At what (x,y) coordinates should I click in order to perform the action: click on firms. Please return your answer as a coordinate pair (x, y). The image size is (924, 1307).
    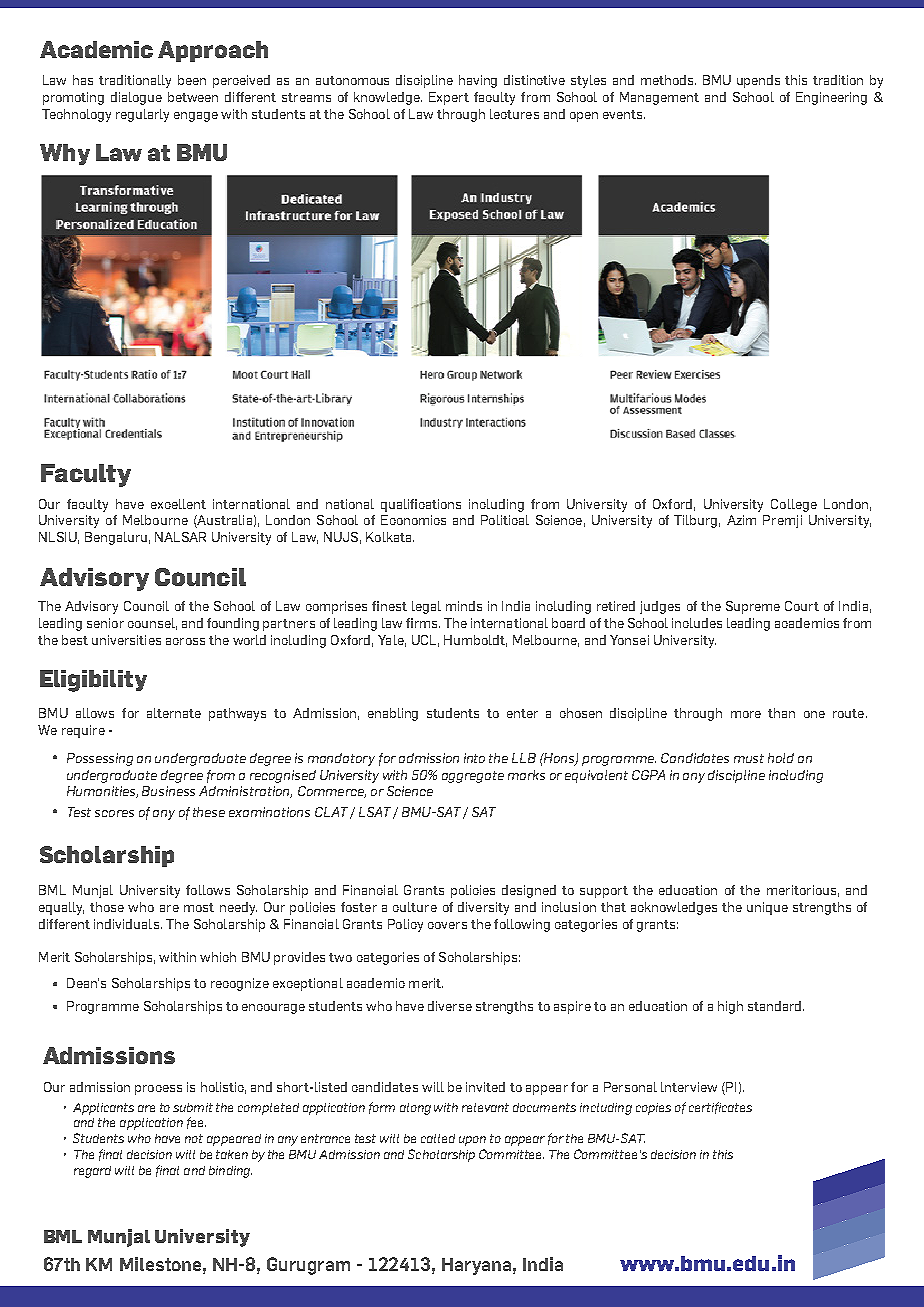
    Looking at the image, I should click on (423, 623).
